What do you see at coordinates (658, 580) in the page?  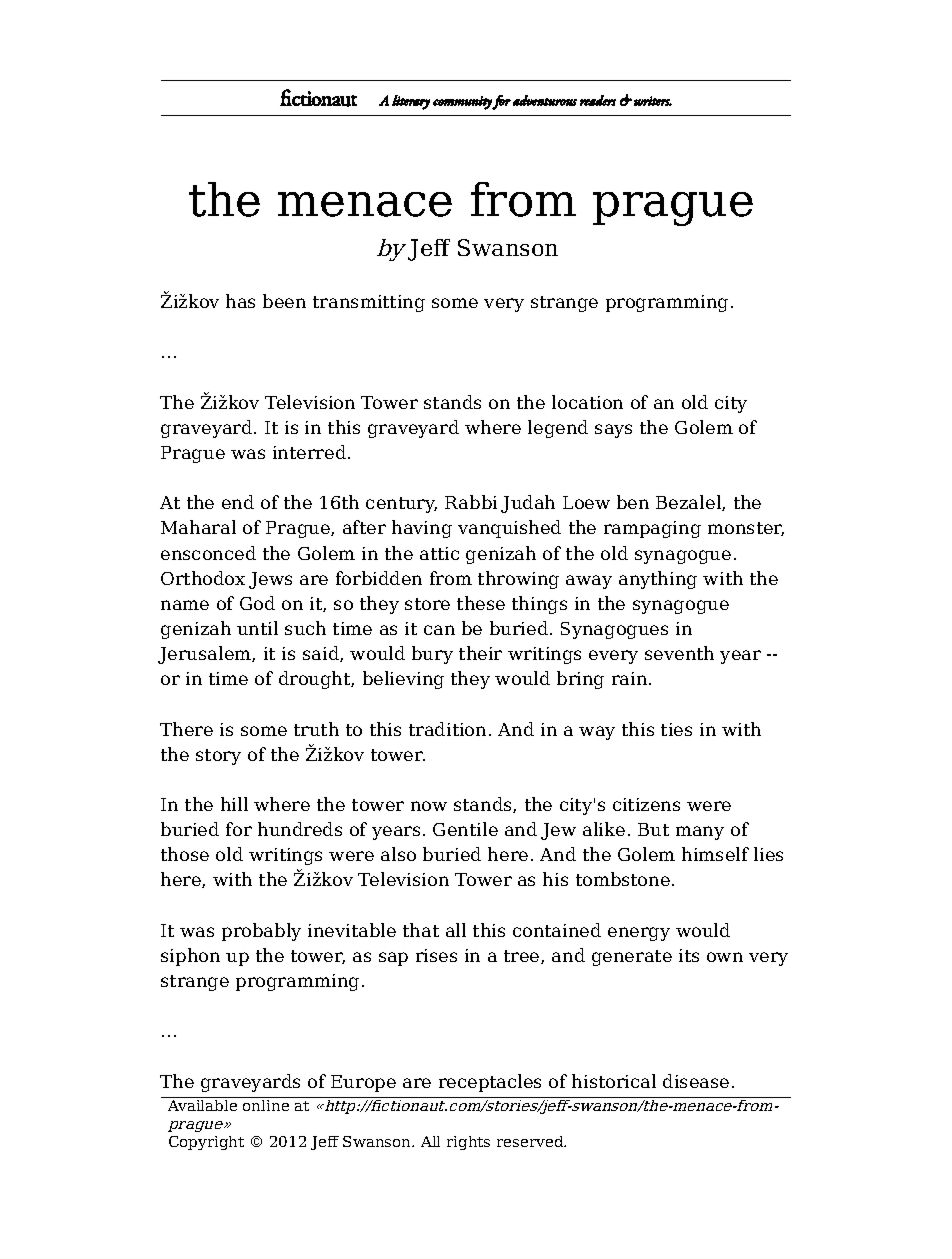 I see `anything` at bounding box center [658, 580].
